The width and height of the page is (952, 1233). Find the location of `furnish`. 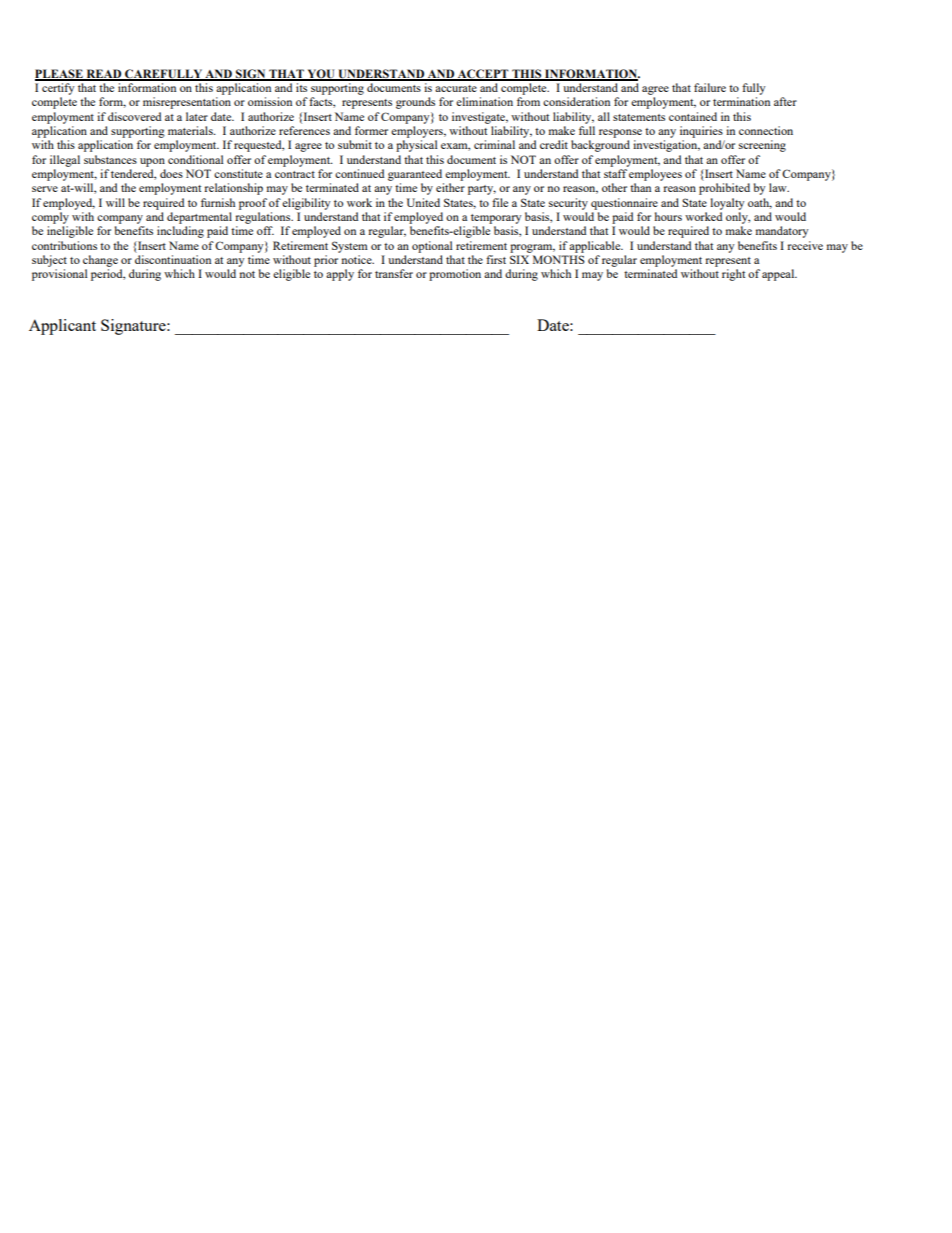

furnish is located at coordinates (218, 202).
